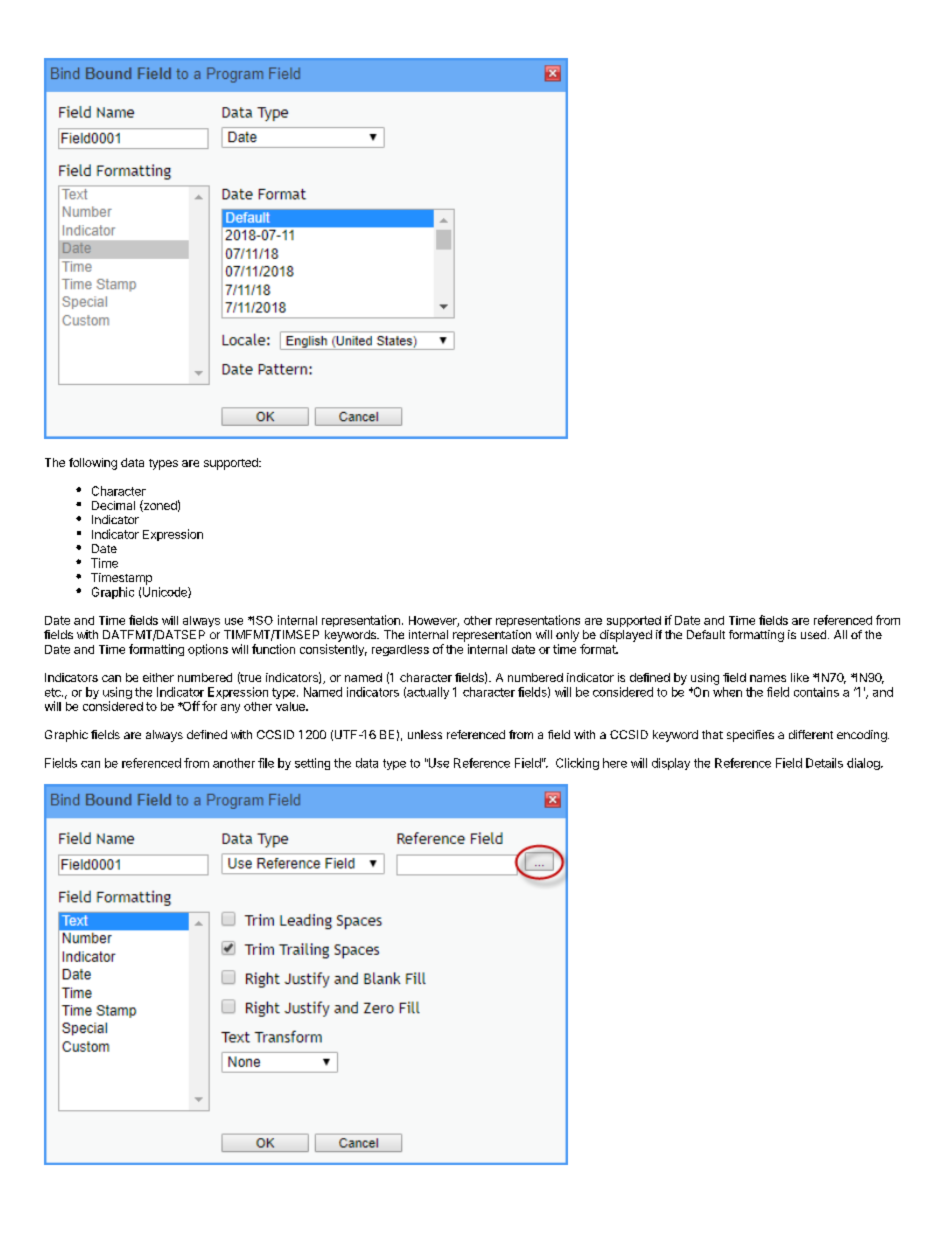  What do you see at coordinates (706, 634) in the screenshot?
I see `Default` at bounding box center [706, 634].
